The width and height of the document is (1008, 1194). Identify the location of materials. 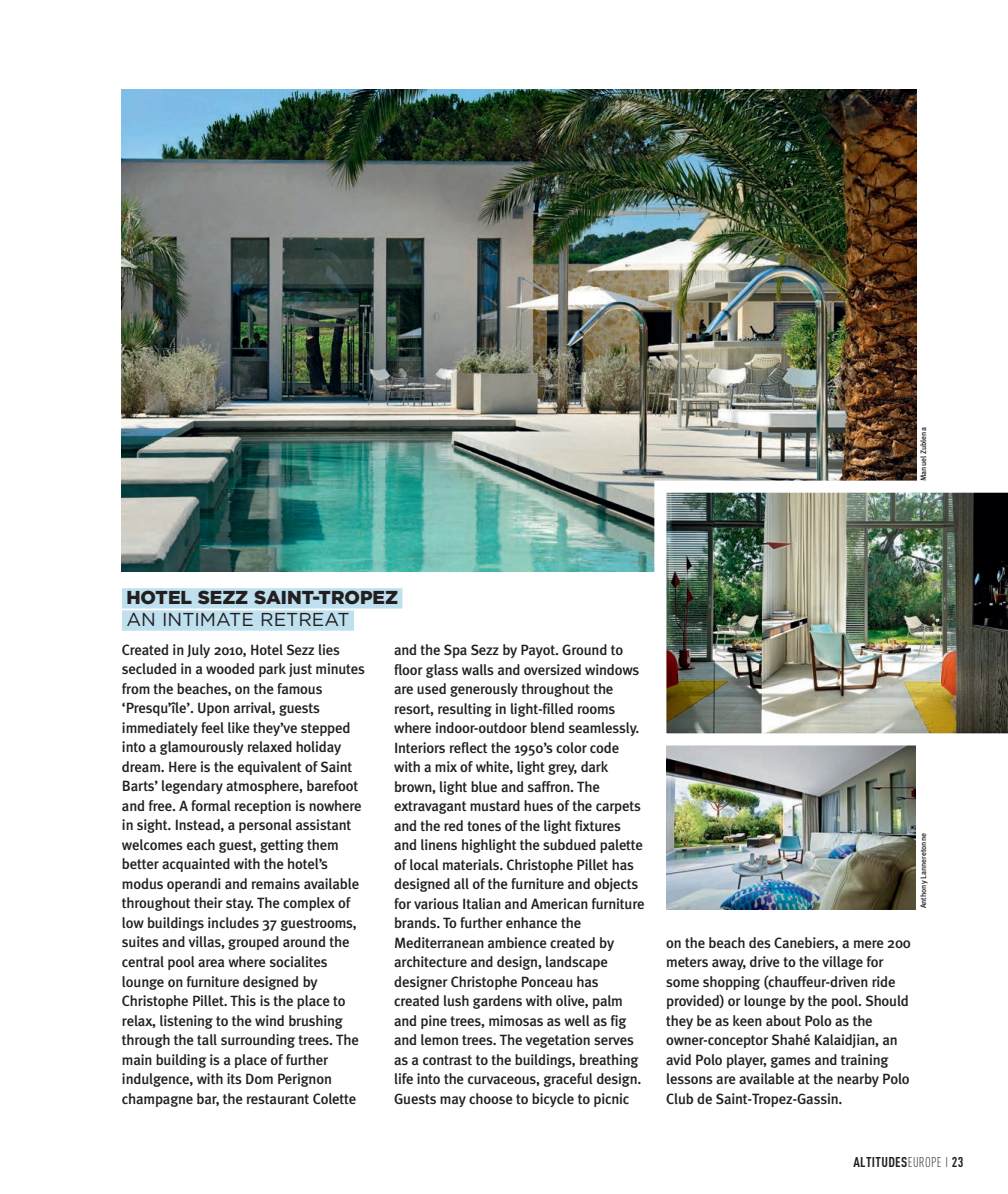
(472, 864).
